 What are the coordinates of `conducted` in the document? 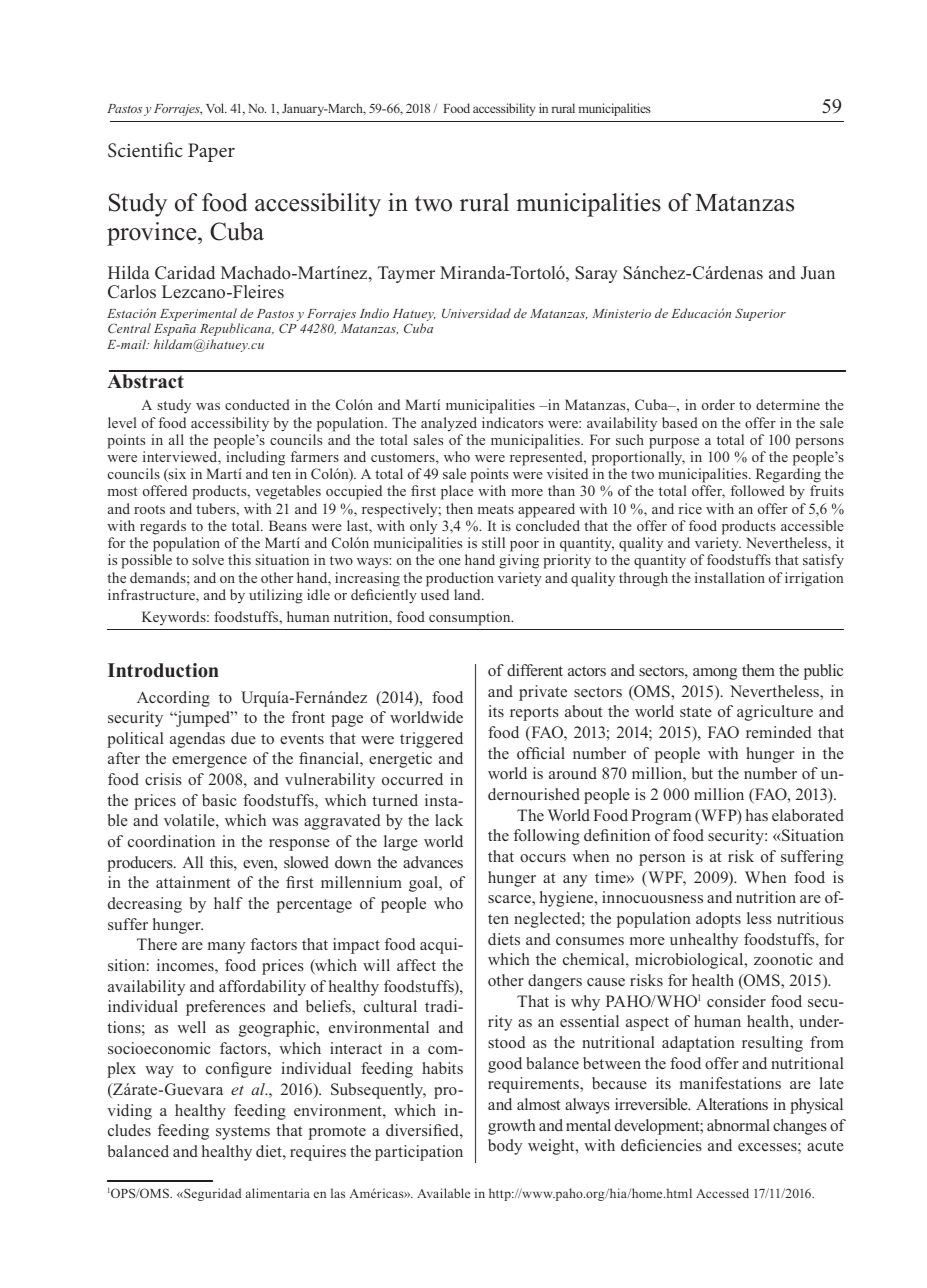 It's located at (257, 404).
